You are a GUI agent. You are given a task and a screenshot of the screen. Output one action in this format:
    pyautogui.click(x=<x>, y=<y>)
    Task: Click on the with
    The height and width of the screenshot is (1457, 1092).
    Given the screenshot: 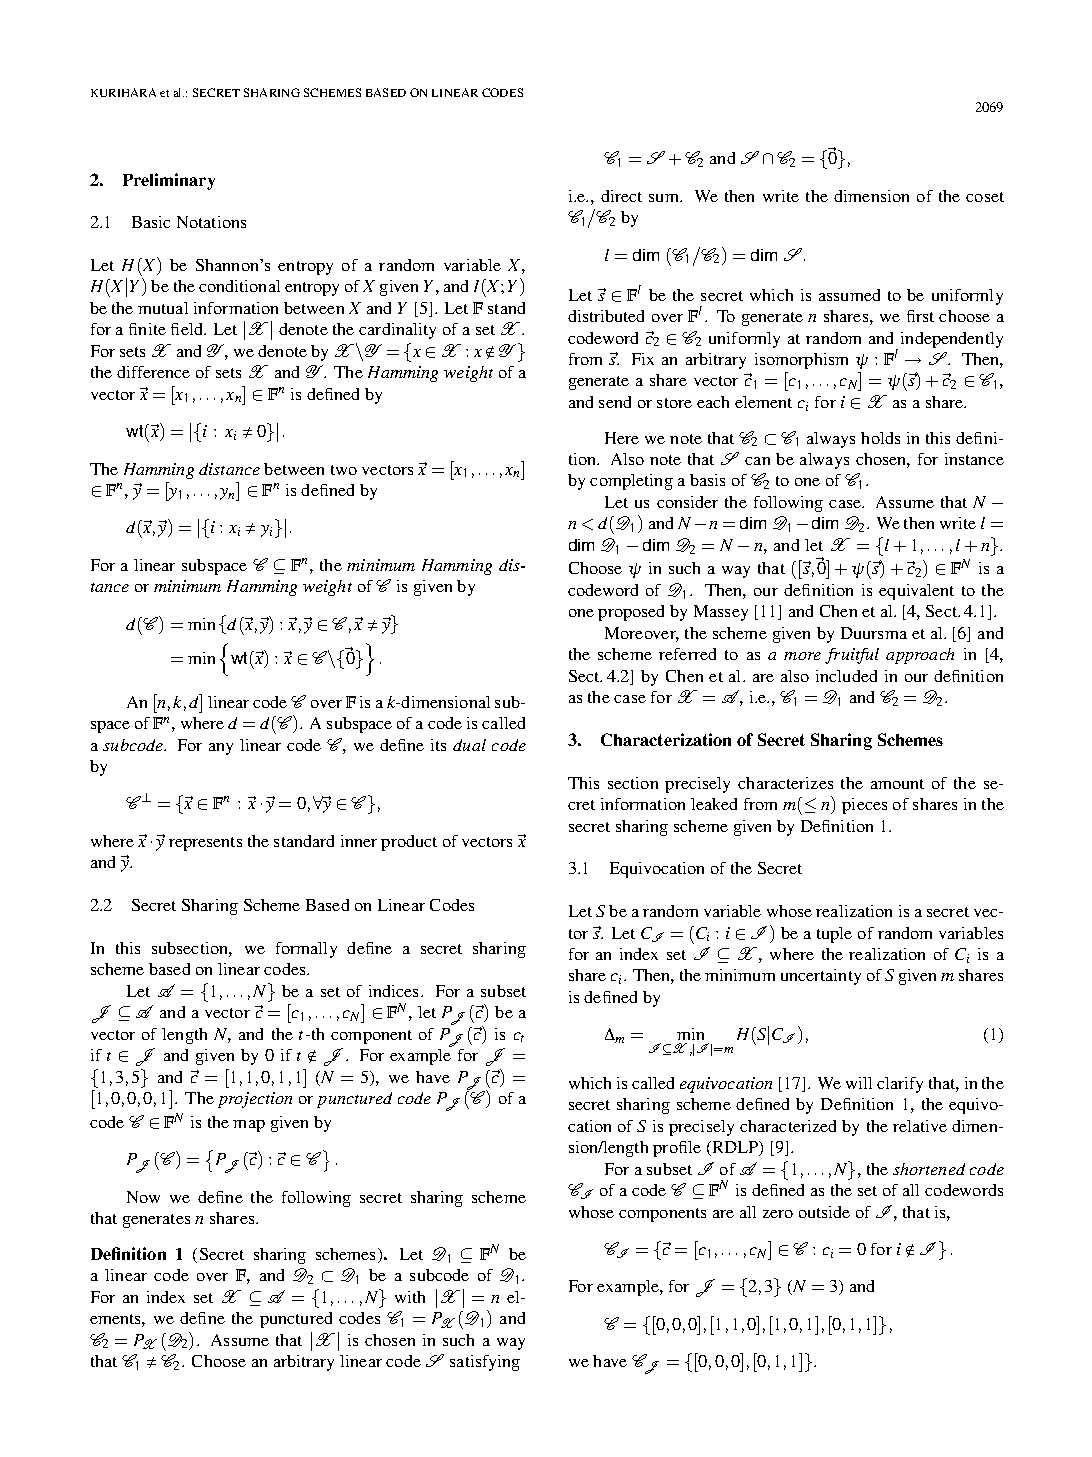 What is the action you would take?
    pyautogui.click(x=410, y=1297)
